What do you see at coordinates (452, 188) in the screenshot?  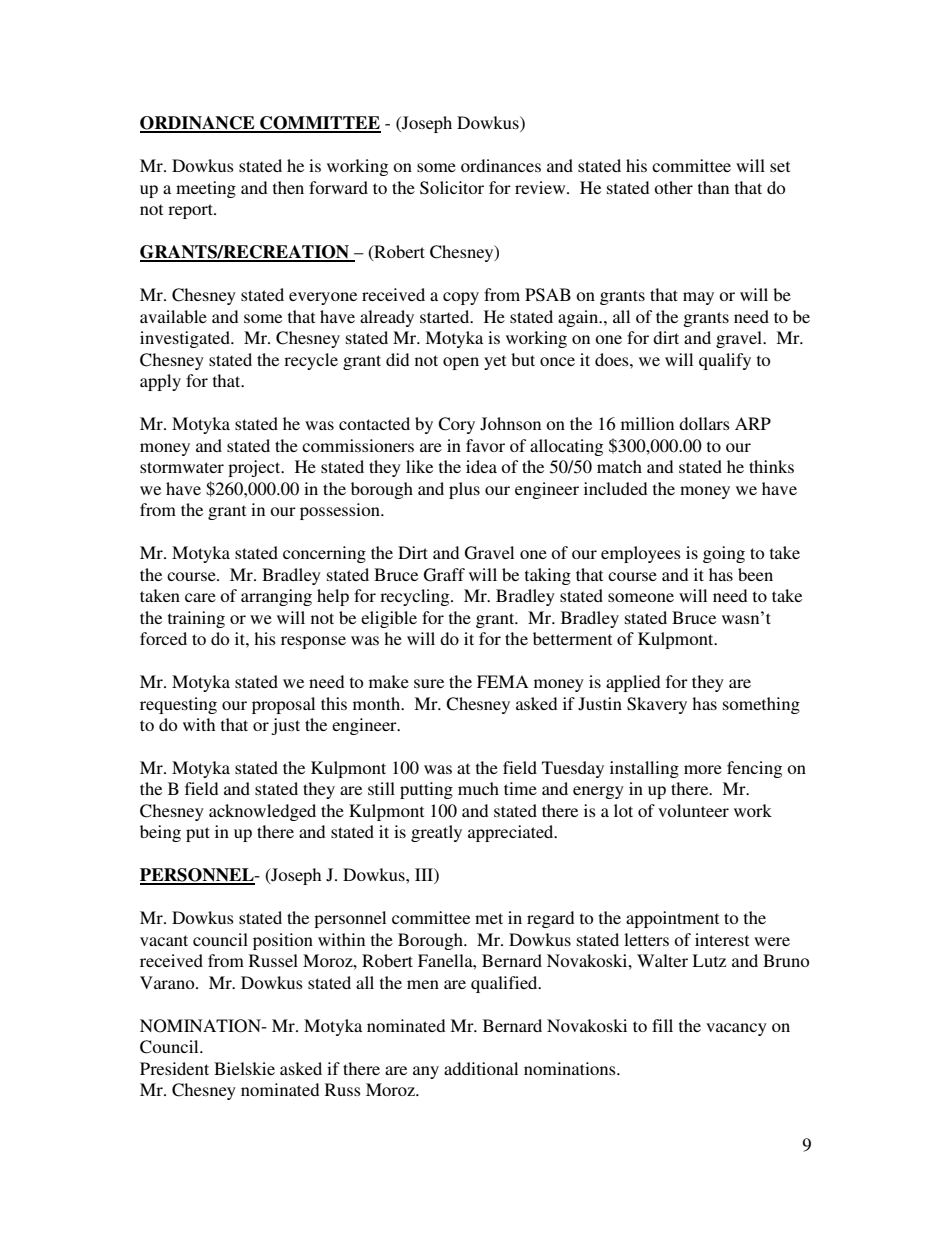 I see `Solicitor` at bounding box center [452, 188].
